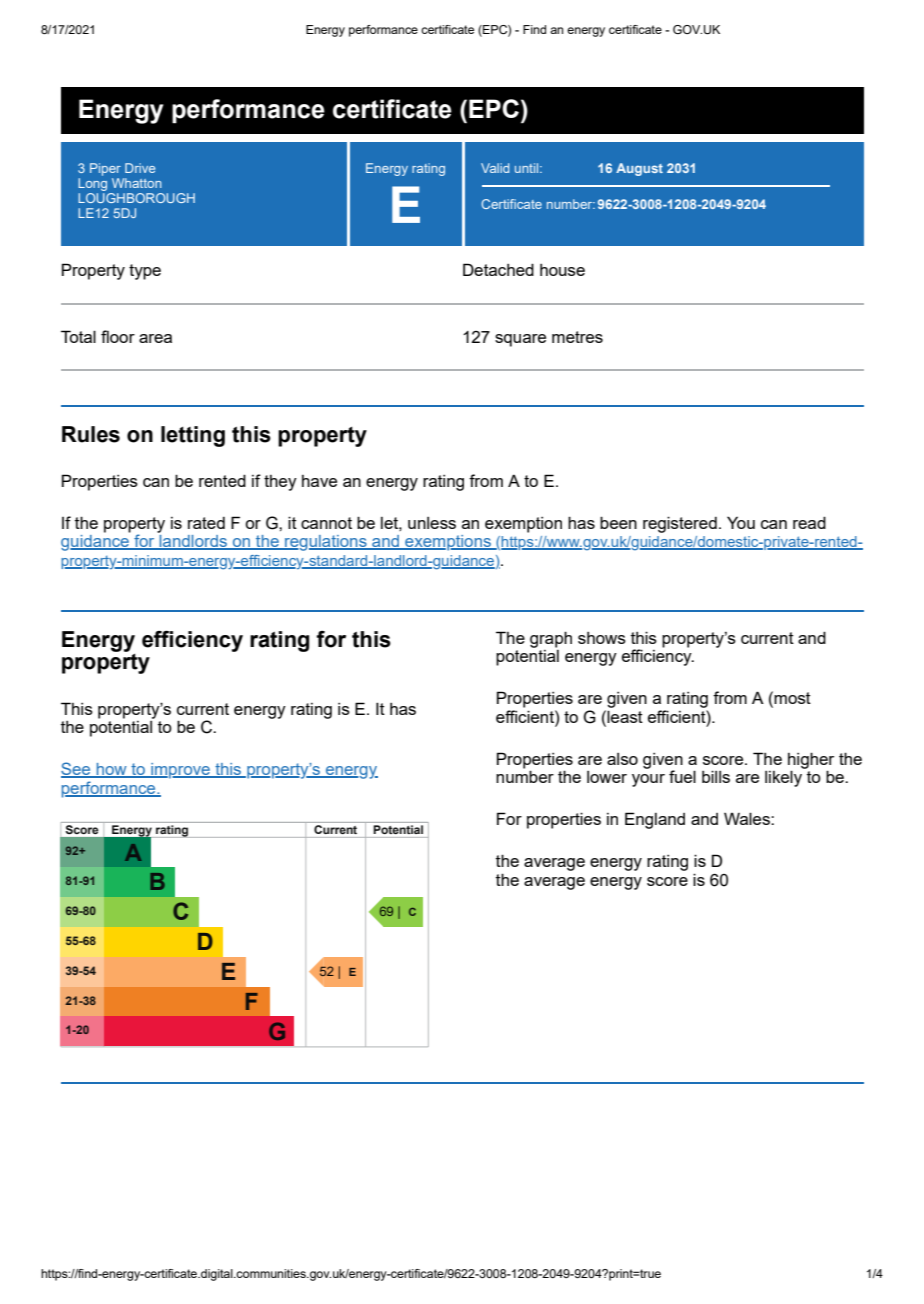  Describe the element at coordinates (551, 639) in the image. I see `graph` at that location.
